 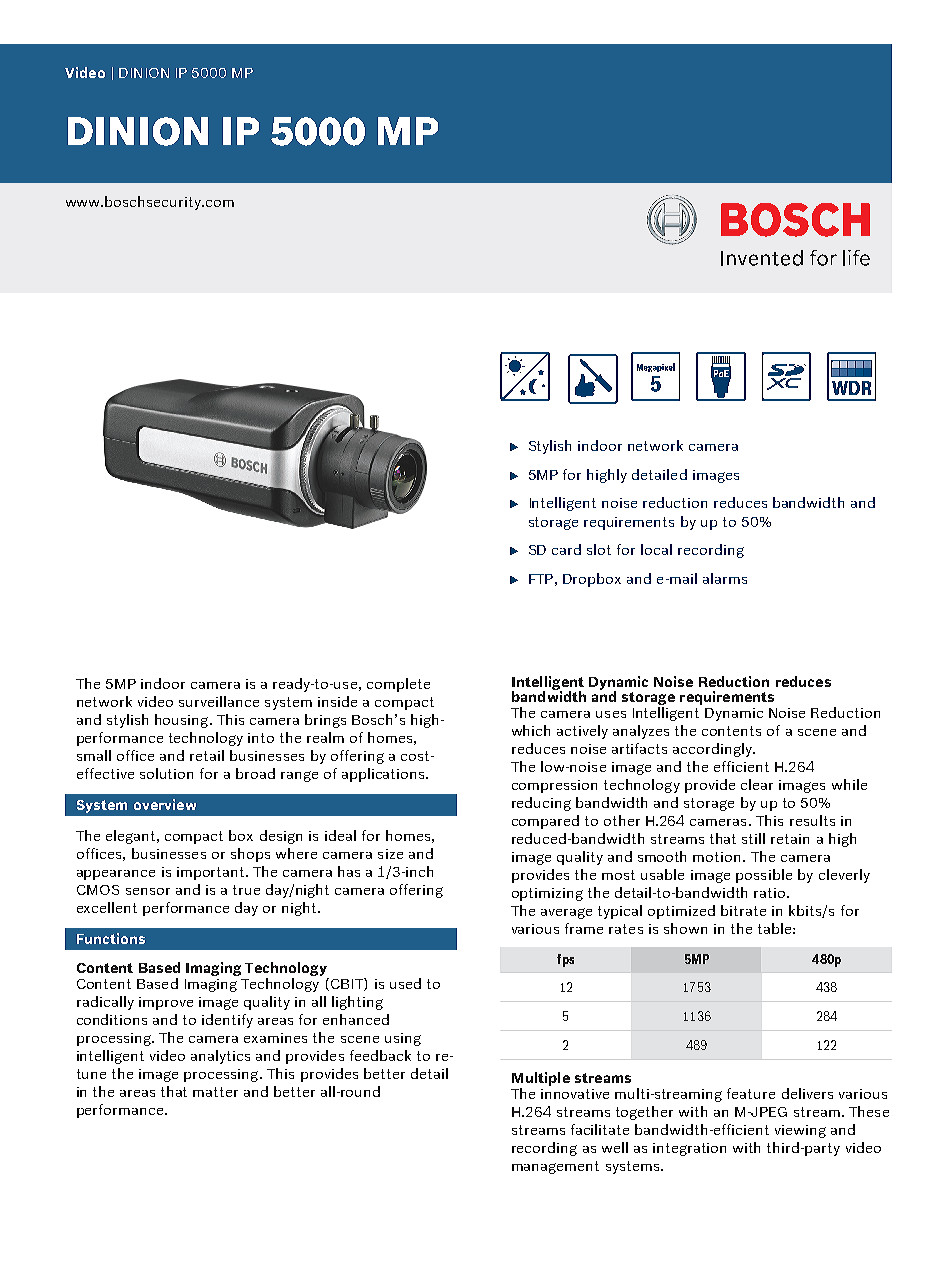 What do you see at coordinates (725, 578) in the document?
I see `alarms` at bounding box center [725, 578].
